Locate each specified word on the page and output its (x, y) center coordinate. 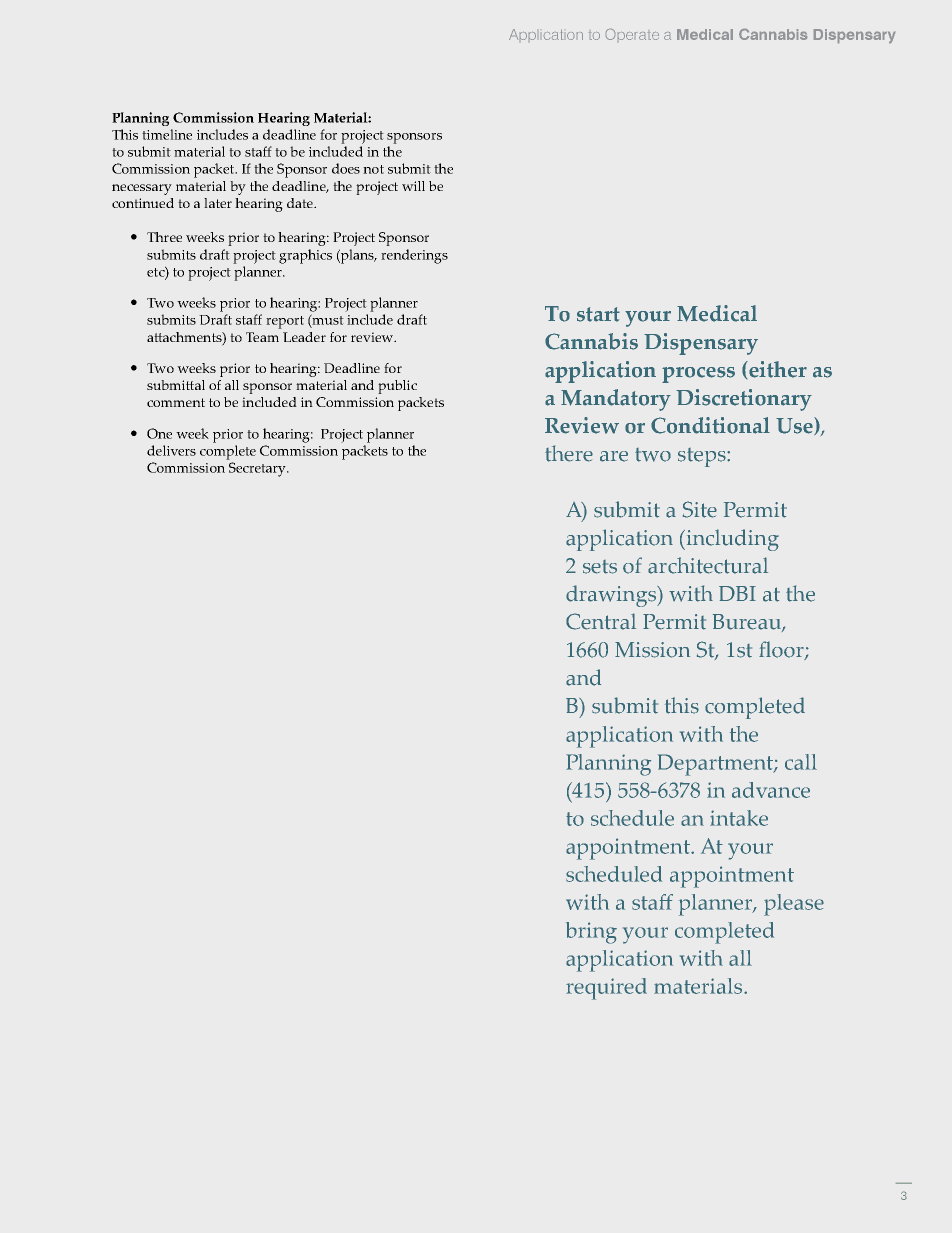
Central (601, 621)
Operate (632, 34)
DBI (737, 593)
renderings (414, 256)
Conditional (710, 425)
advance (771, 790)
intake (739, 818)
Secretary (258, 469)
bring (591, 933)
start (598, 314)
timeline (167, 134)
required (606, 989)
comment (176, 402)
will (413, 186)
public (397, 387)
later (218, 203)
